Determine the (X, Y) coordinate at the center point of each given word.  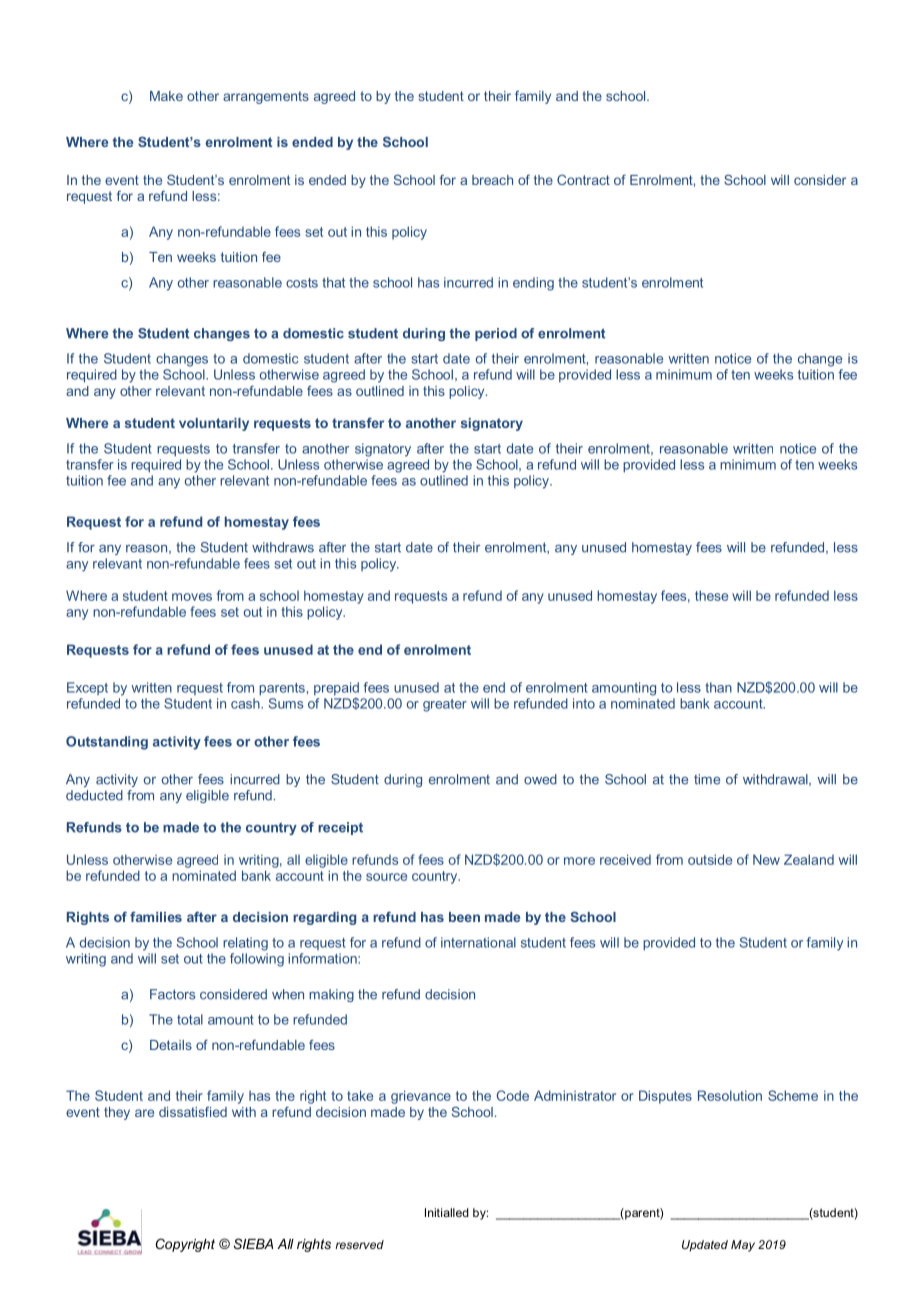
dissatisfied (193, 1112)
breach (492, 180)
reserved (359, 1244)
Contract (583, 180)
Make (166, 96)
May (743, 1246)
